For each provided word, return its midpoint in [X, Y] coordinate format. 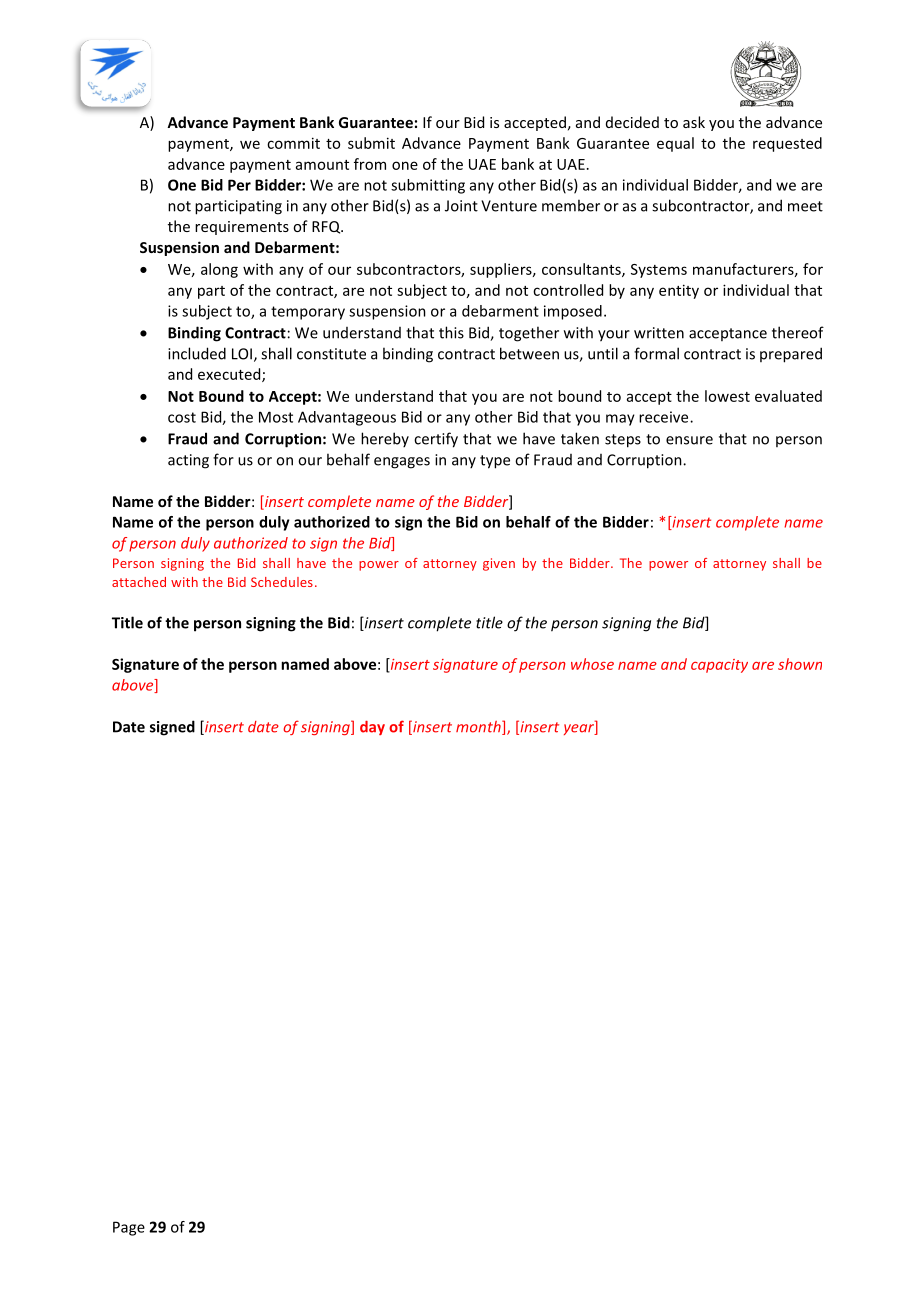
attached [139, 582]
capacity [719, 666]
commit [293, 143]
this [451, 332]
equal [675, 144]
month [479, 728]
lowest [727, 396]
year [580, 729]
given [499, 564]
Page [129, 1228]
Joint [461, 206]
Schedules [282, 582]
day [372, 728]
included [197, 353]
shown [800, 664]
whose [592, 664]
